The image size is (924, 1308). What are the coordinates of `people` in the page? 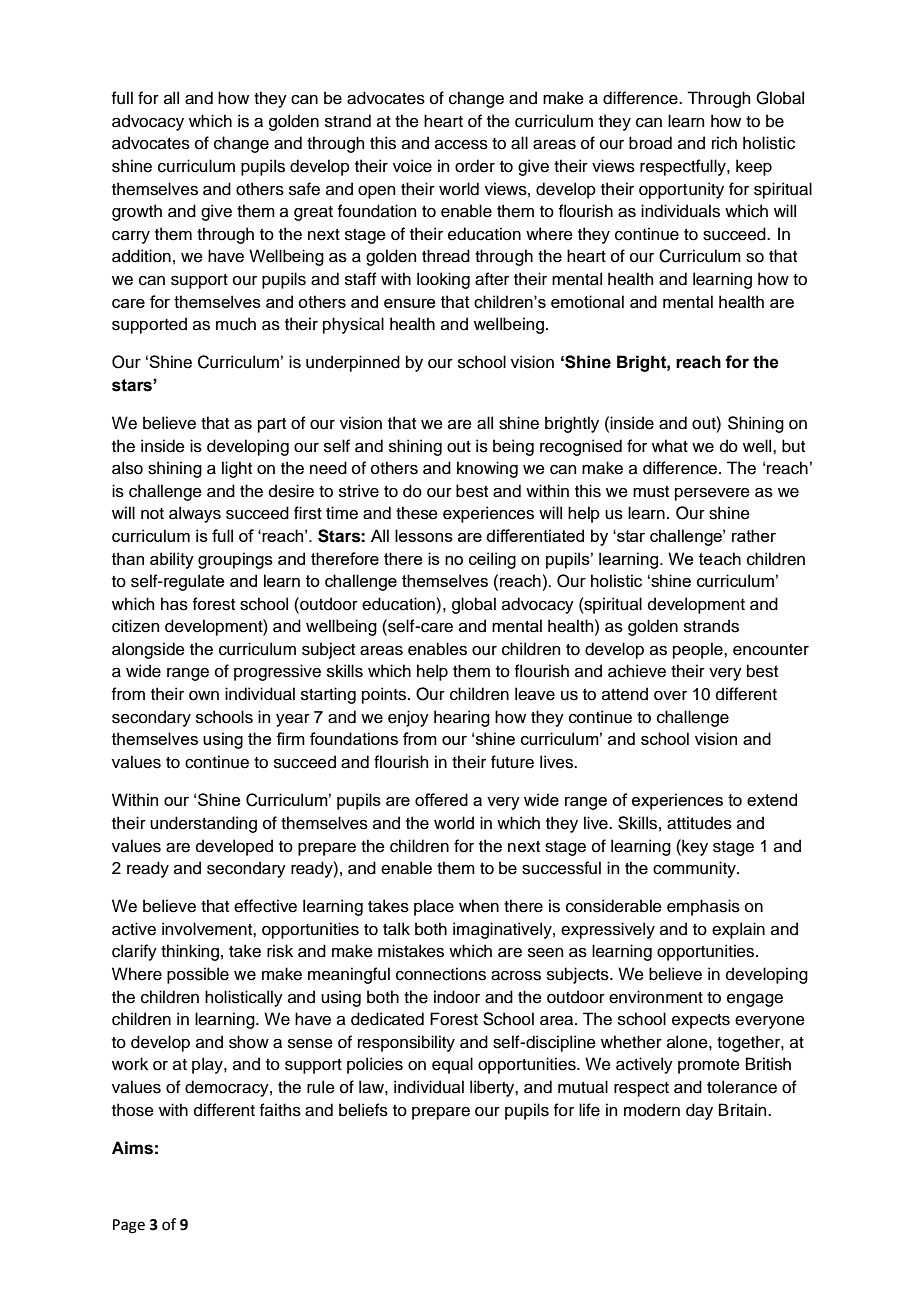 It's located at (699, 650).
